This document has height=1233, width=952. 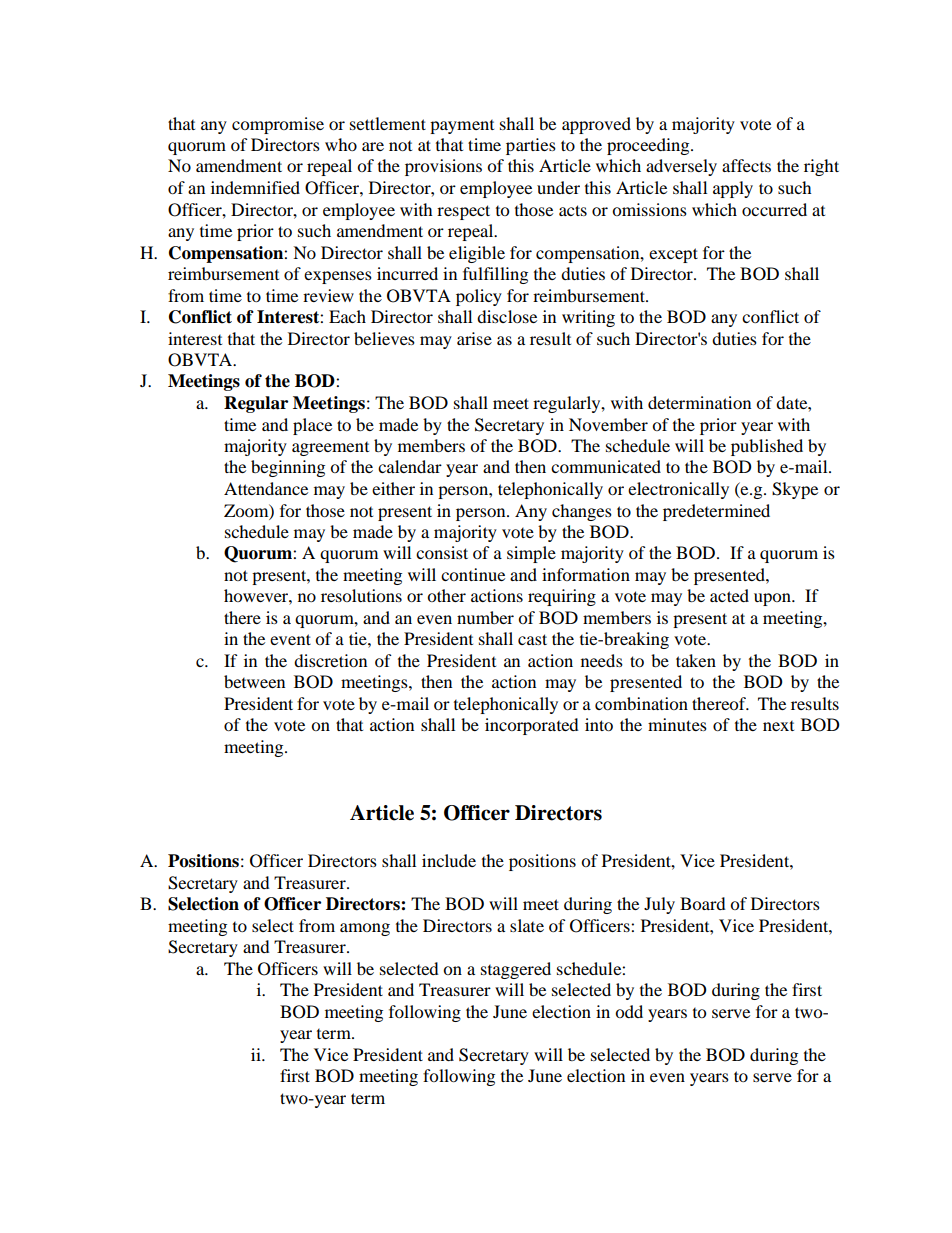 I want to click on among, so click(x=365, y=929).
